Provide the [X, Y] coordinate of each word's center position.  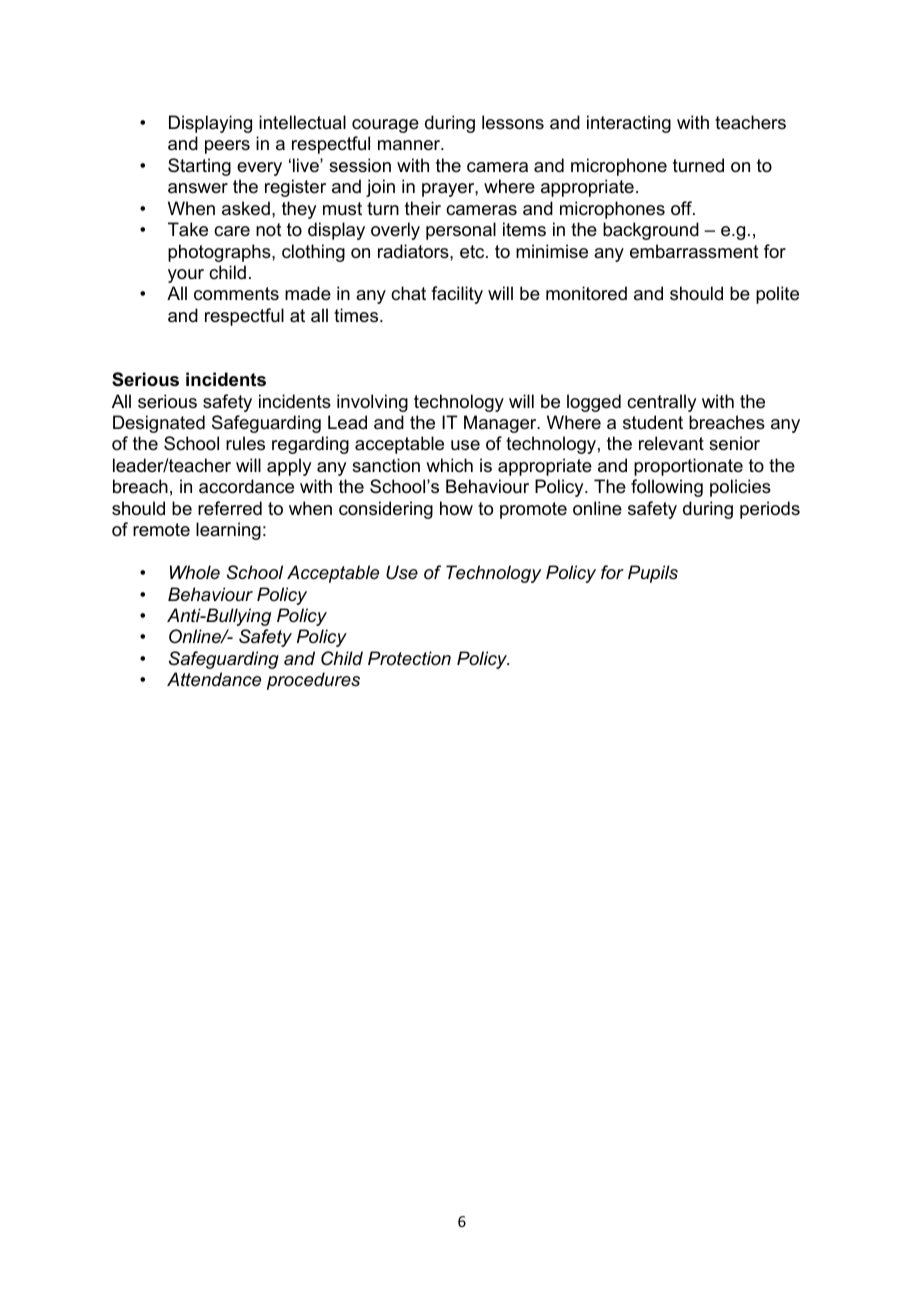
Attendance [214, 679]
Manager [501, 424]
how [456, 508]
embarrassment [694, 251]
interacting [629, 124]
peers [227, 147]
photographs [220, 253]
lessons [513, 122]
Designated [159, 424]
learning [228, 531]
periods [770, 510]
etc [473, 252]
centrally [661, 403]
